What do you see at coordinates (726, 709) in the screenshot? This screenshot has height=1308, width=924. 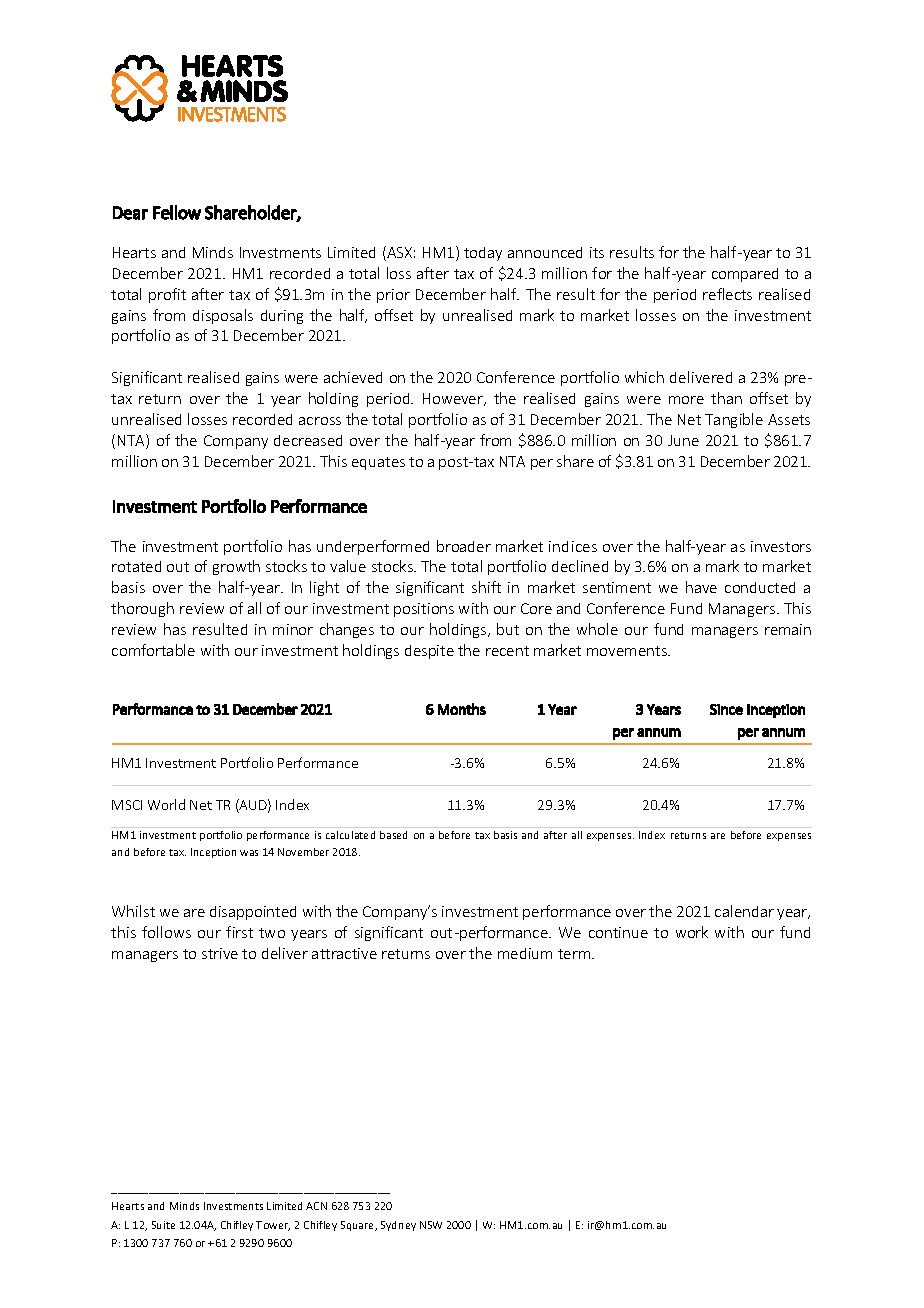 I see `Since` at bounding box center [726, 709].
